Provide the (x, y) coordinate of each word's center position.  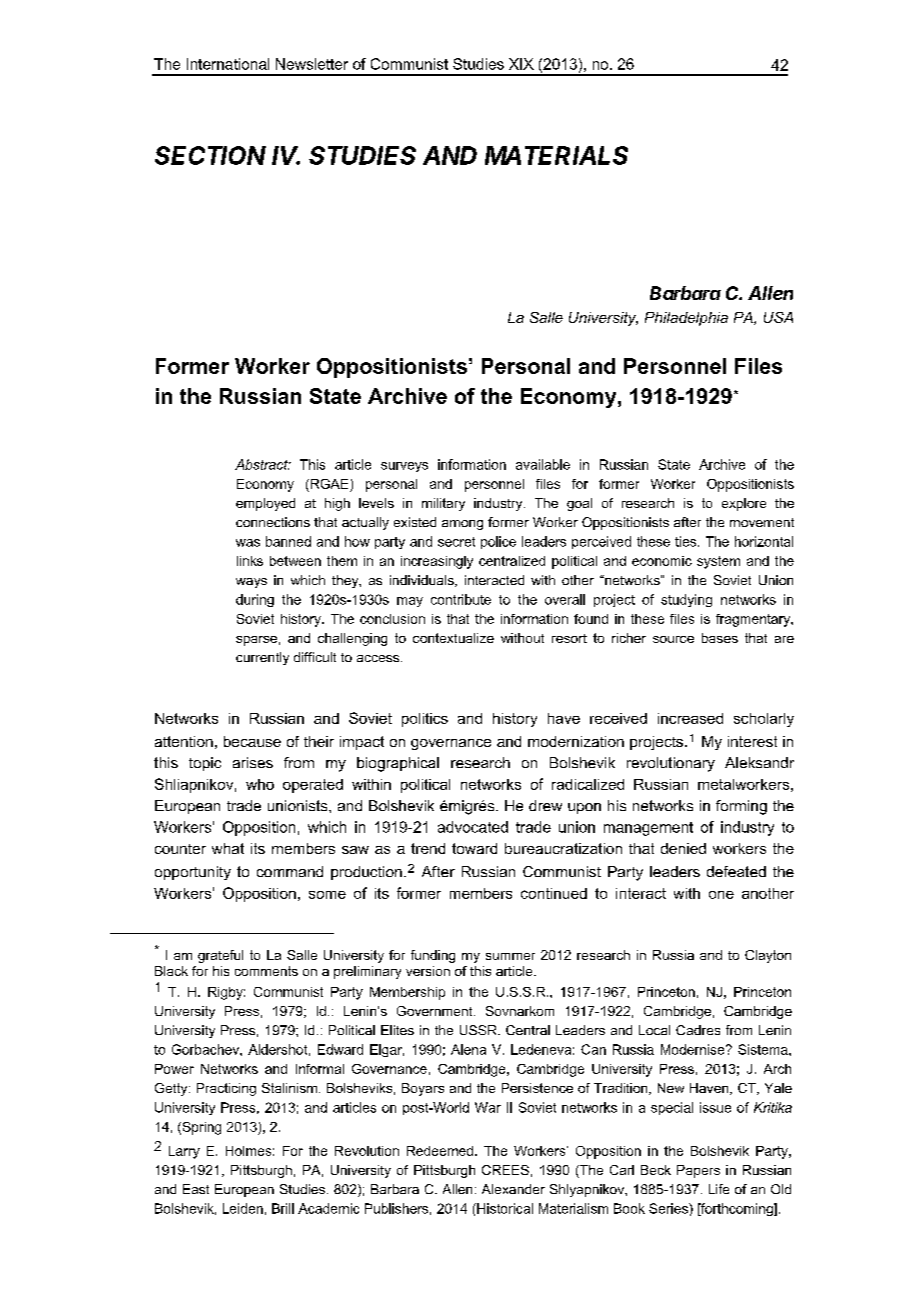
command (290, 871)
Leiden (243, 1208)
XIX (521, 64)
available (543, 464)
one (721, 895)
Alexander (513, 1189)
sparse (256, 641)
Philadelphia (686, 319)
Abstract (262, 464)
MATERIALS (556, 155)
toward (474, 848)
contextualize (453, 638)
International (228, 64)
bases (720, 638)
